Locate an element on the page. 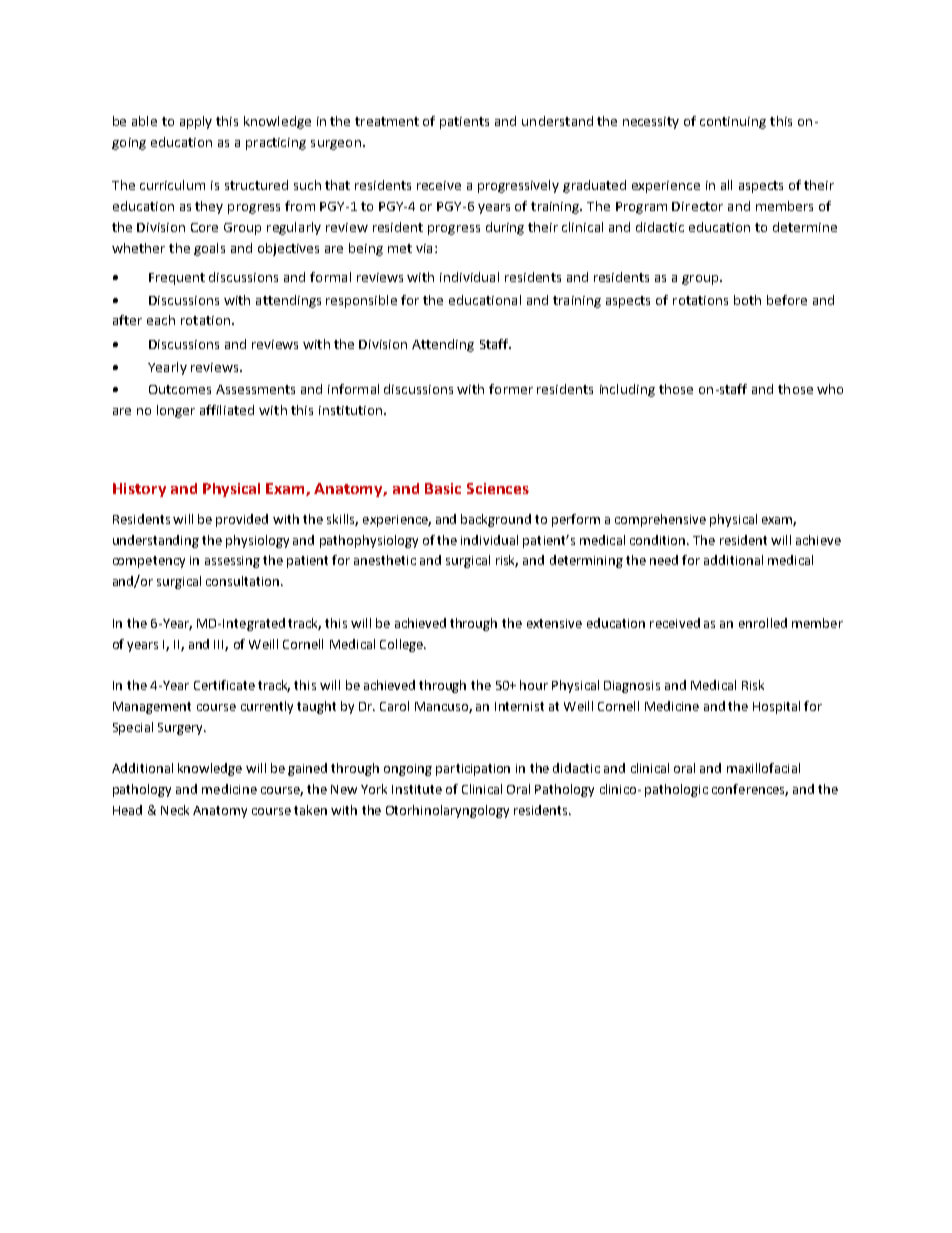  Sciences is located at coordinates (498, 488).
